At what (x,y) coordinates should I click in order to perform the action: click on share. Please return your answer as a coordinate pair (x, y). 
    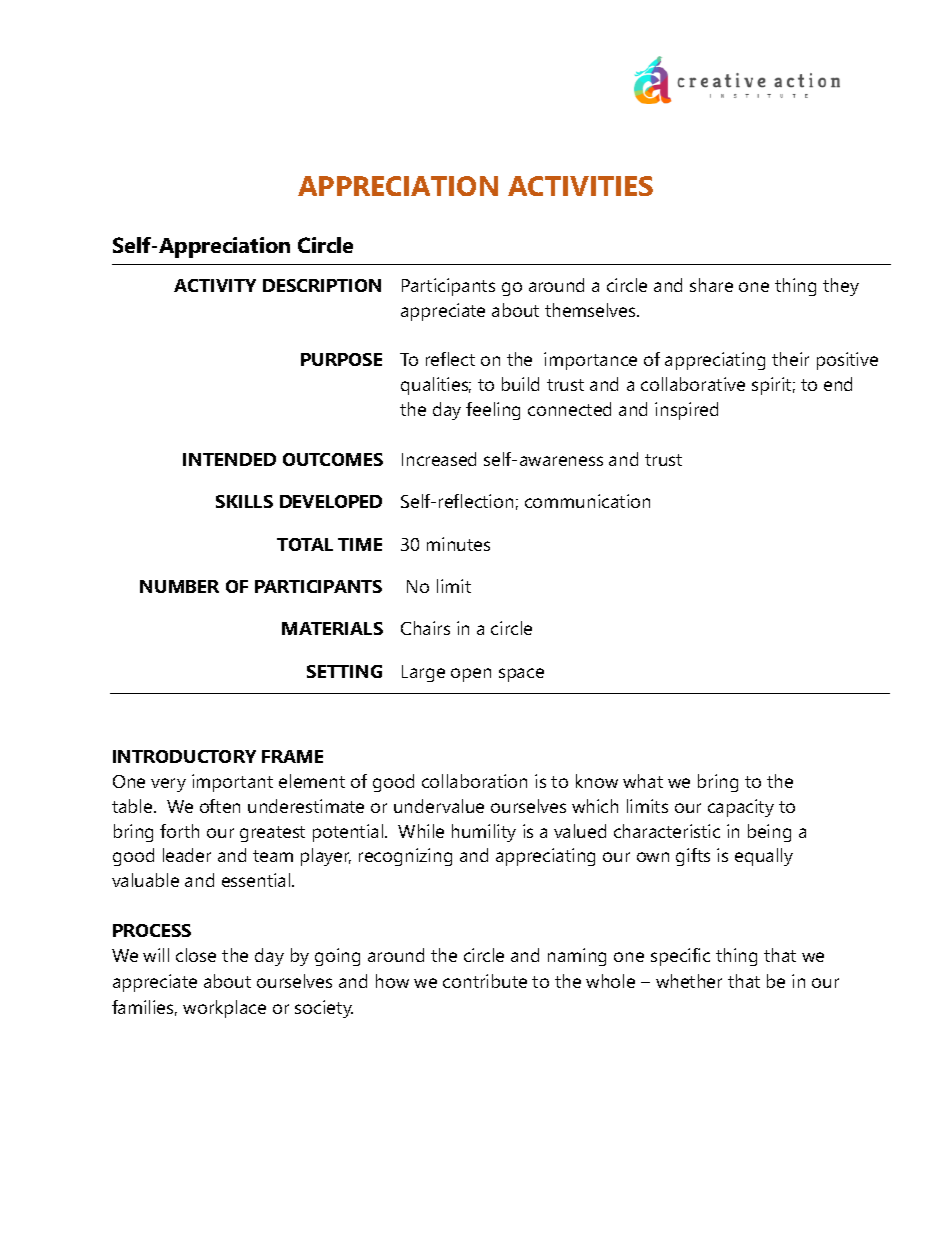
    Looking at the image, I should click on (711, 285).
